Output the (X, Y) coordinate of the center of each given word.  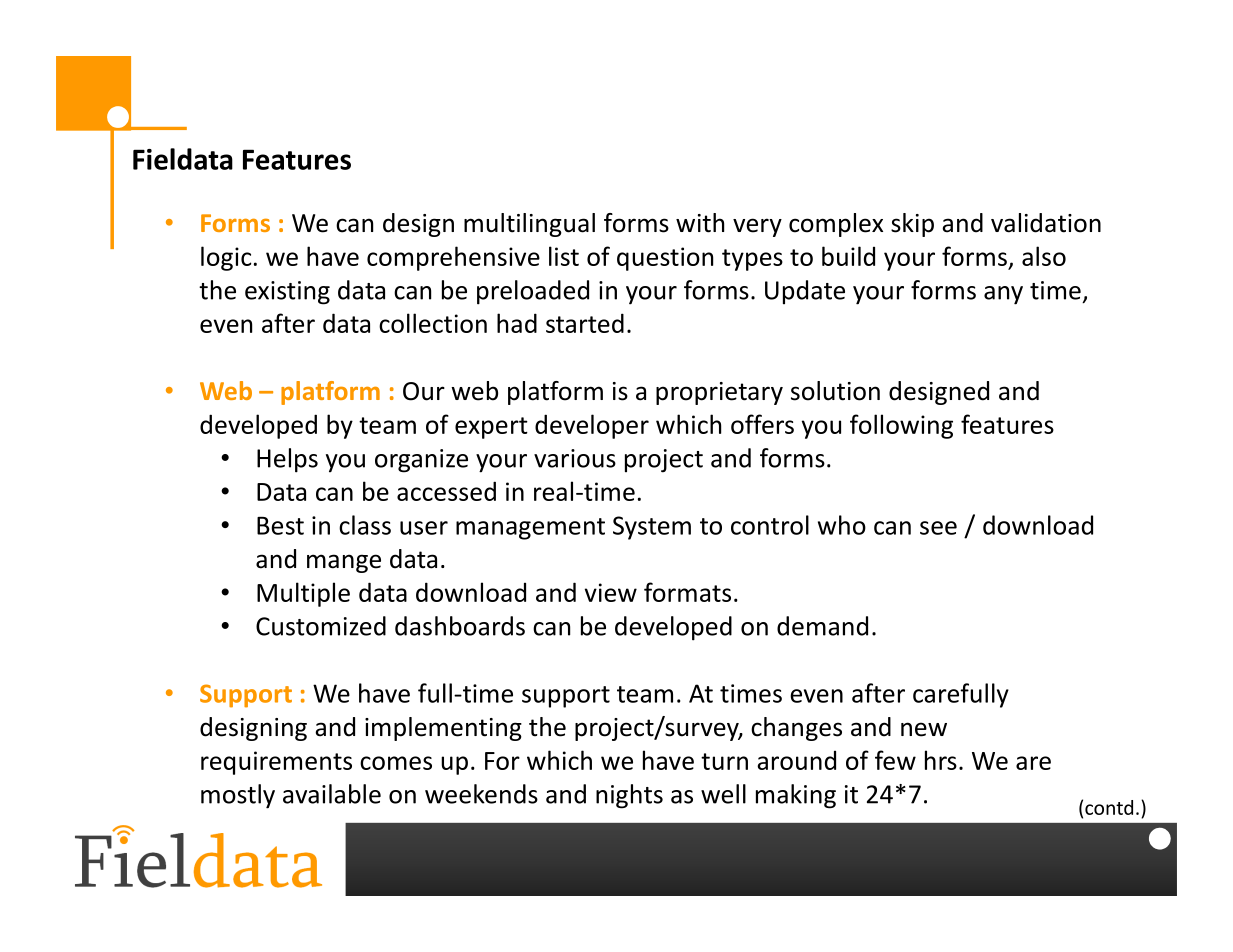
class (365, 525)
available (332, 794)
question (665, 259)
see (938, 528)
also (1044, 256)
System (652, 528)
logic (226, 258)
